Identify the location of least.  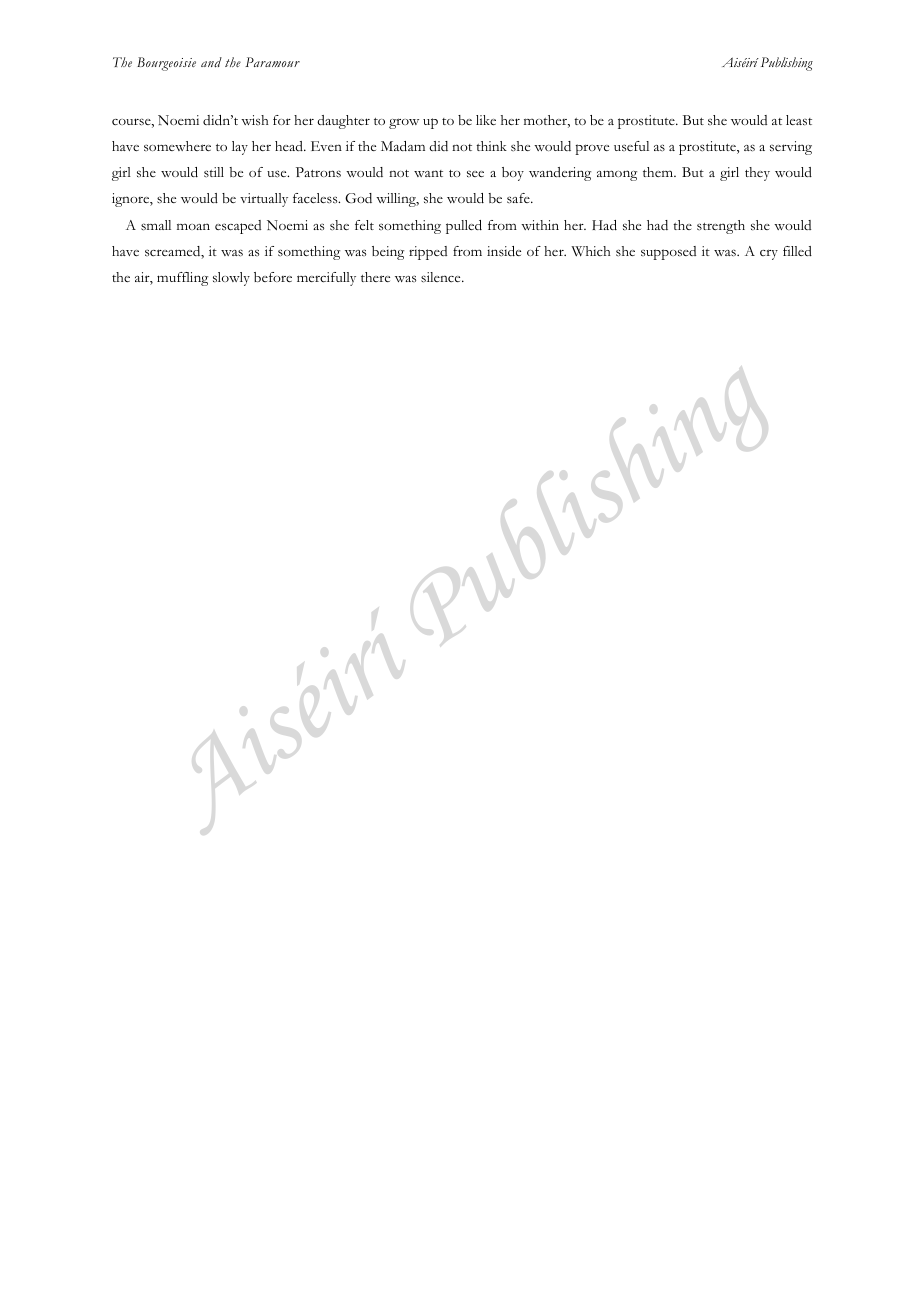
(799, 120).
